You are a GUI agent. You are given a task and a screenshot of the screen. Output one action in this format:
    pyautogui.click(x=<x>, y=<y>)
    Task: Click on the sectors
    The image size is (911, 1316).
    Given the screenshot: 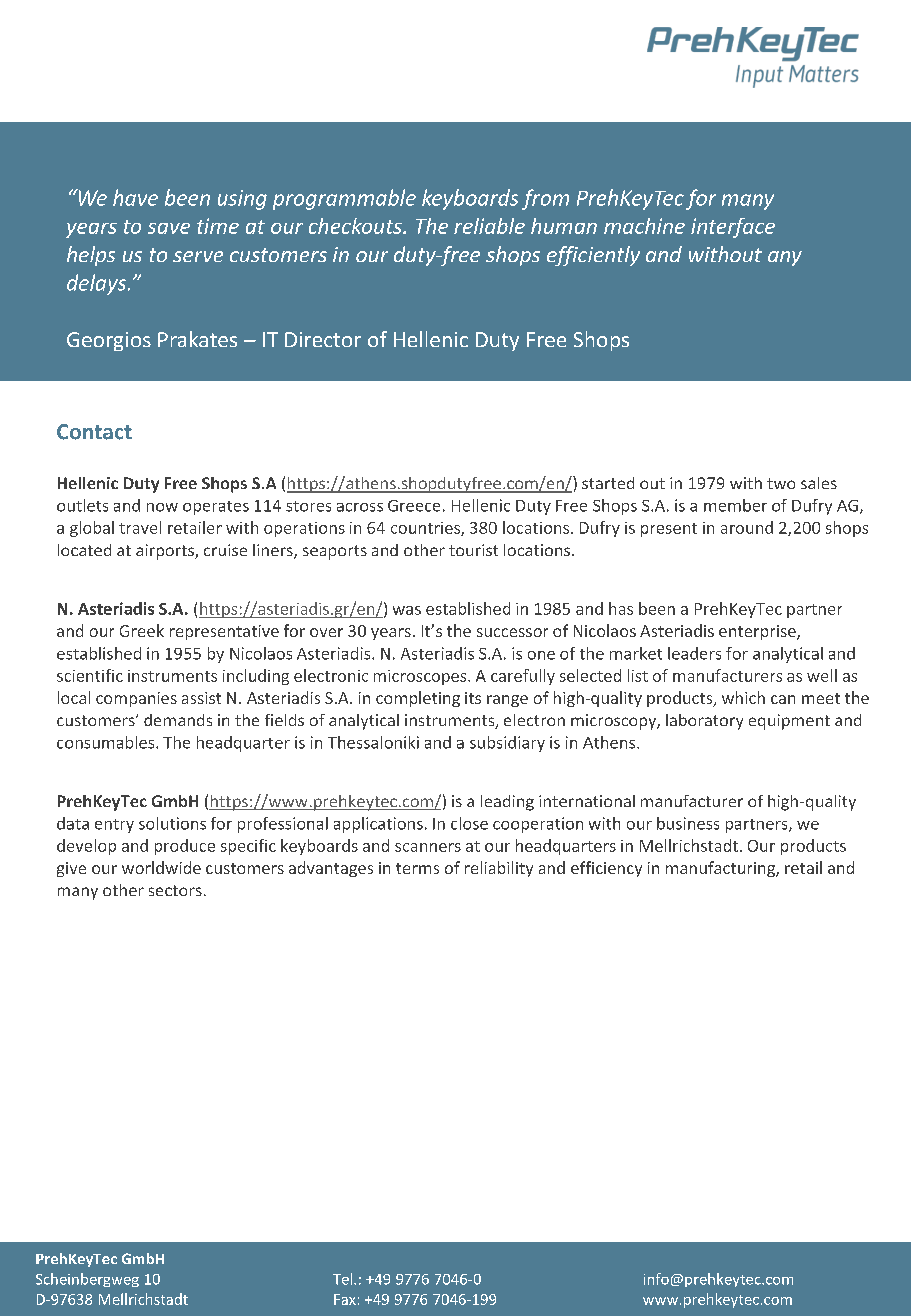 What is the action you would take?
    pyautogui.click(x=175, y=890)
